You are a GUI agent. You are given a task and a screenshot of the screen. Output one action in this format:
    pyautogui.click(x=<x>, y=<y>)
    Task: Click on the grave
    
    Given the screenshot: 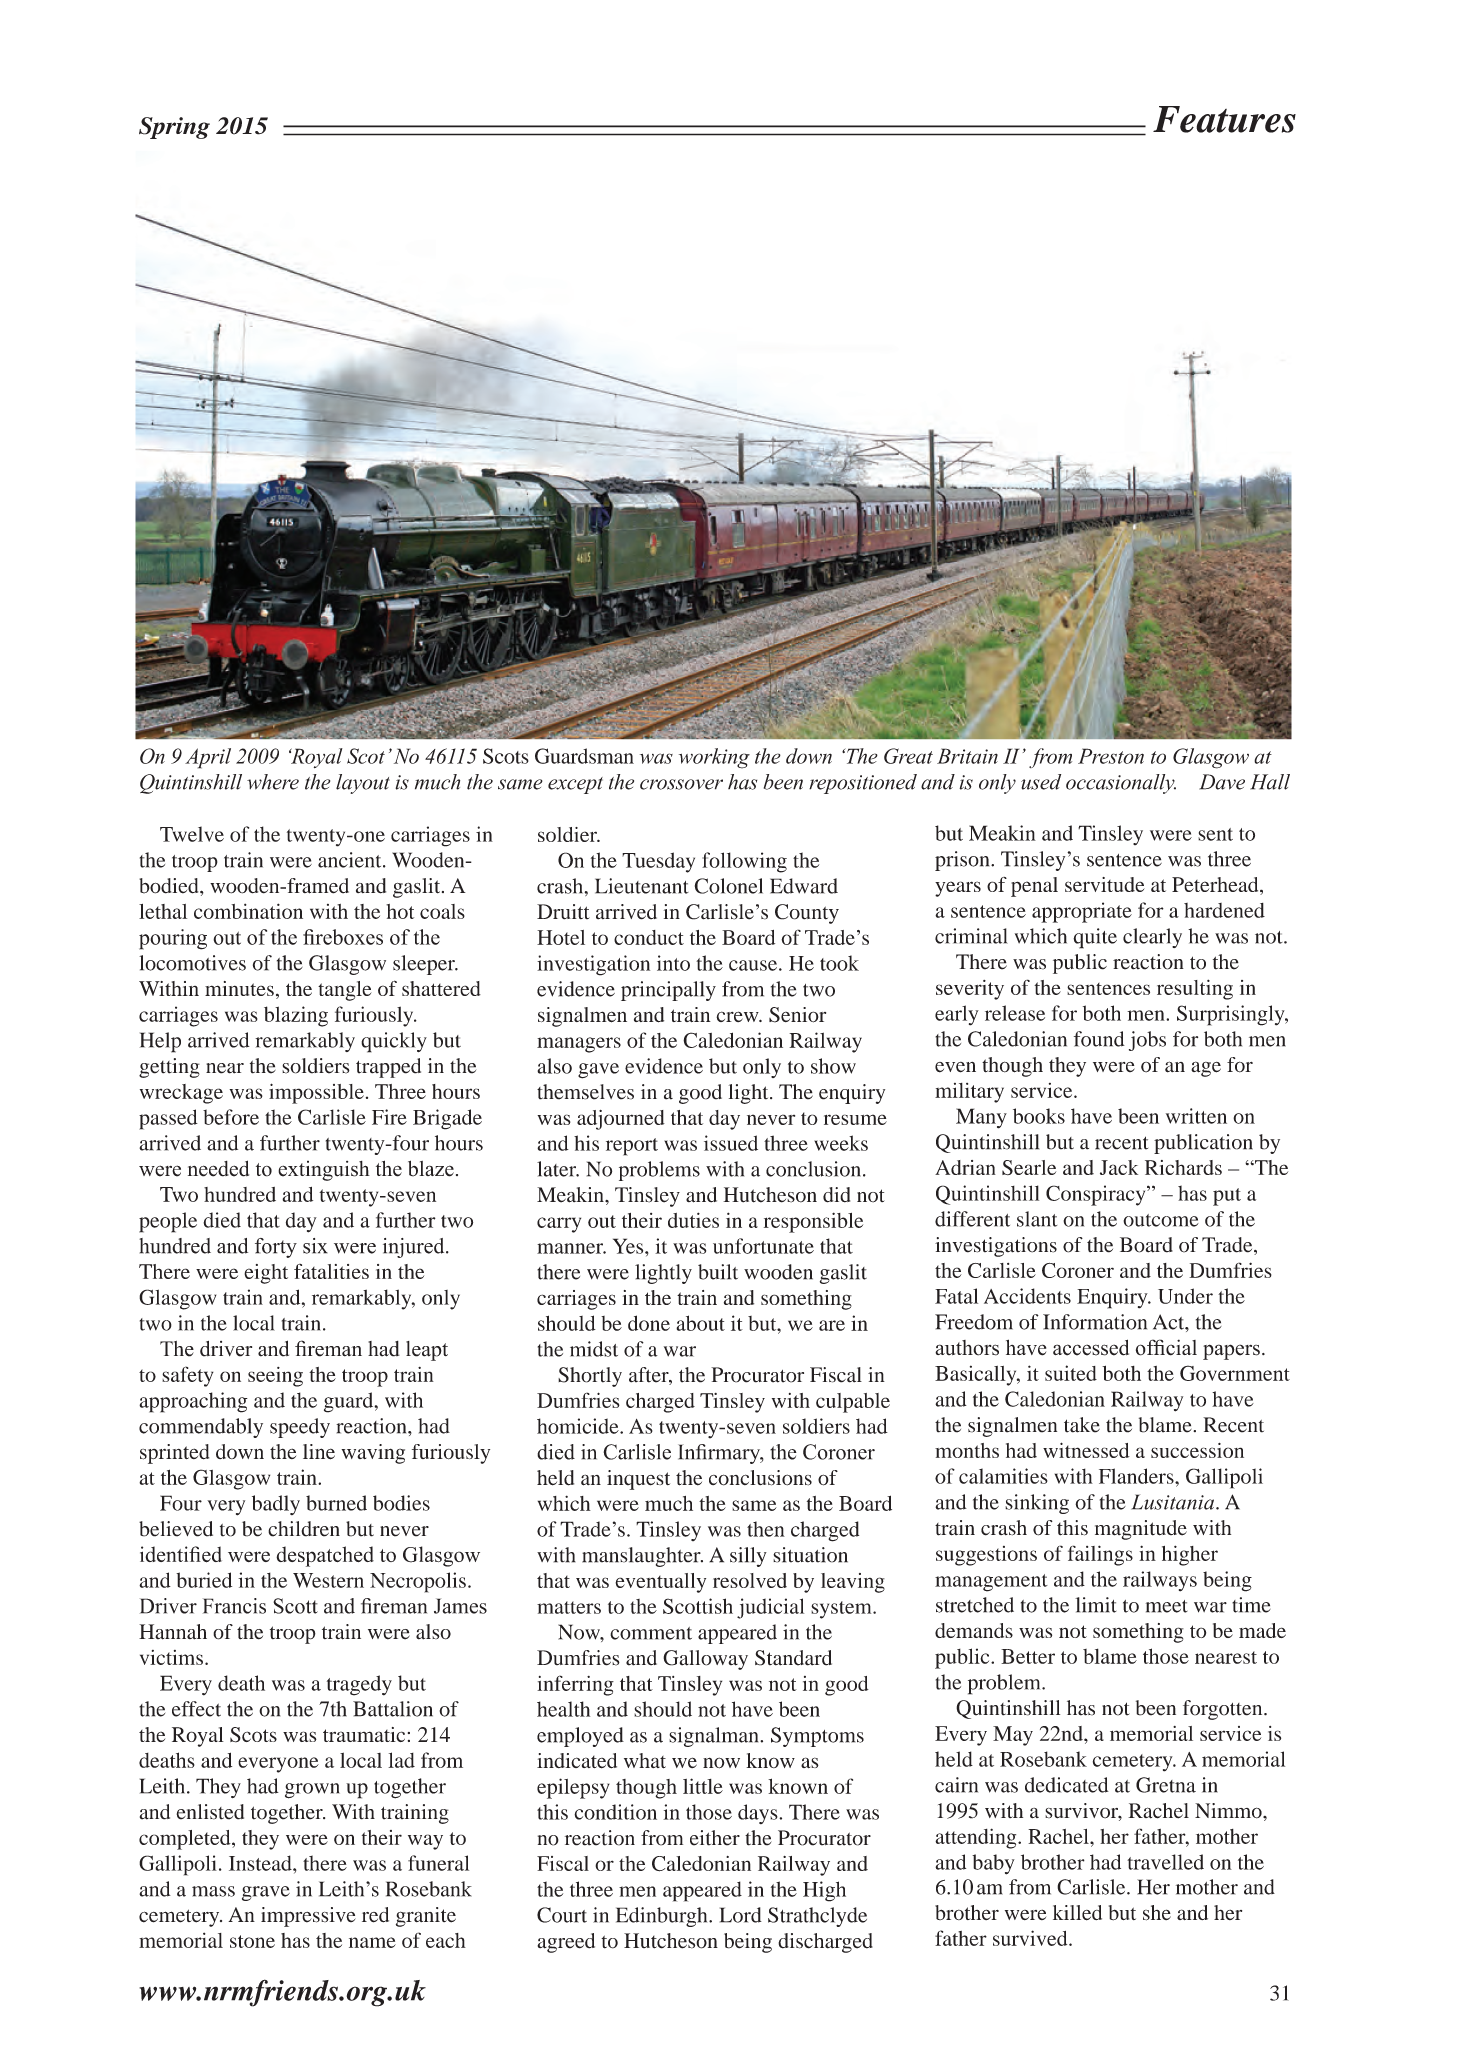 What is the action you would take?
    pyautogui.click(x=266, y=1893)
